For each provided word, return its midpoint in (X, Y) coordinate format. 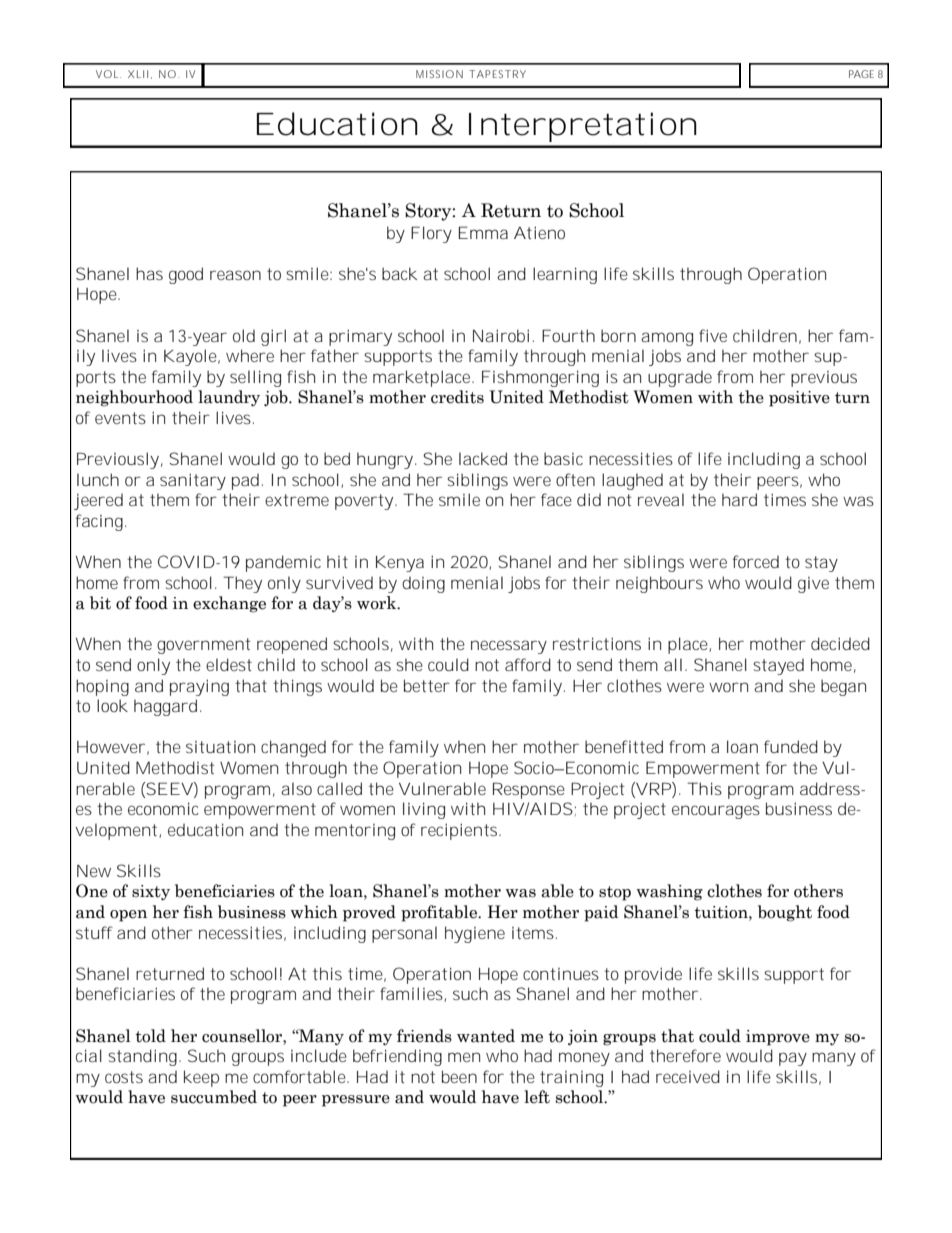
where (250, 355)
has (149, 273)
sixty (151, 892)
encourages (716, 812)
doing (423, 585)
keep (201, 1078)
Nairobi (501, 335)
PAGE (861, 74)
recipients (459, 831)
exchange (229, 604)
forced (756, 561)
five (713, 335)
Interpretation (581, 127)
